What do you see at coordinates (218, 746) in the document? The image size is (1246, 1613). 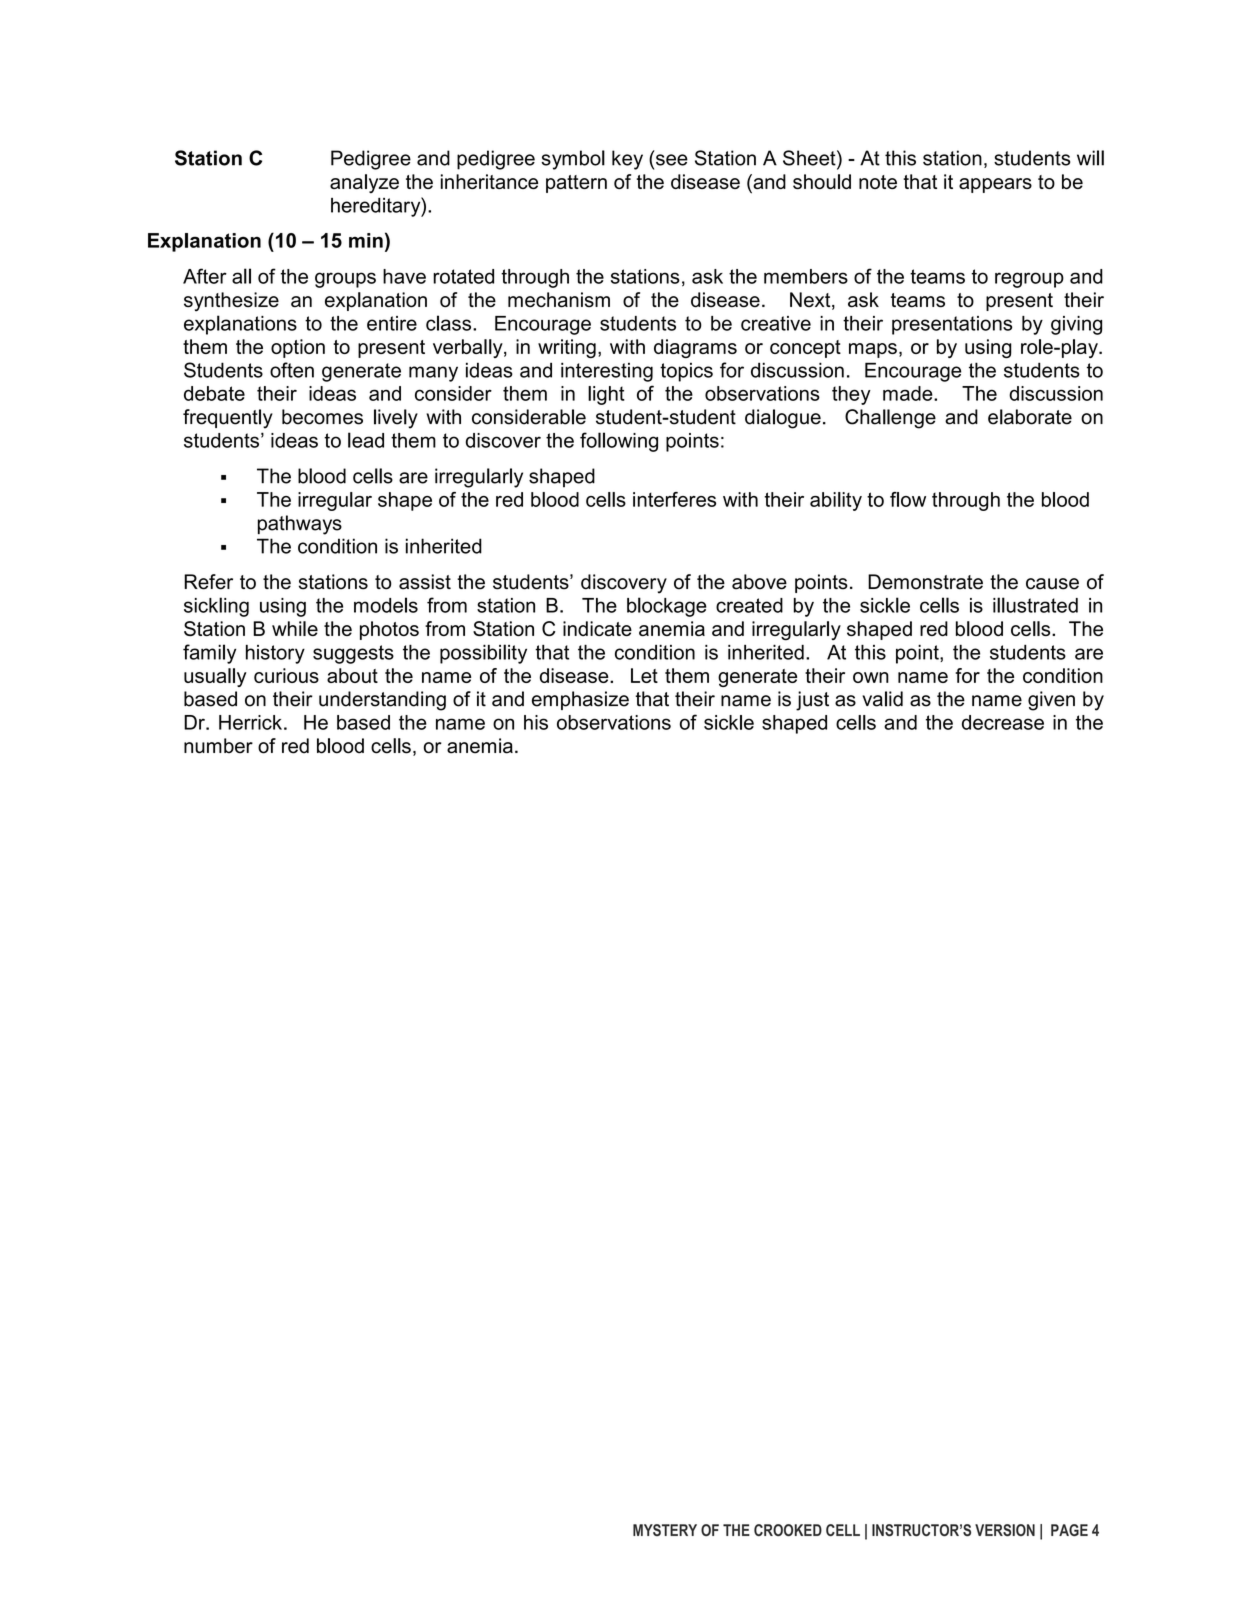 I see `number` at bounding box center [218, 746].
